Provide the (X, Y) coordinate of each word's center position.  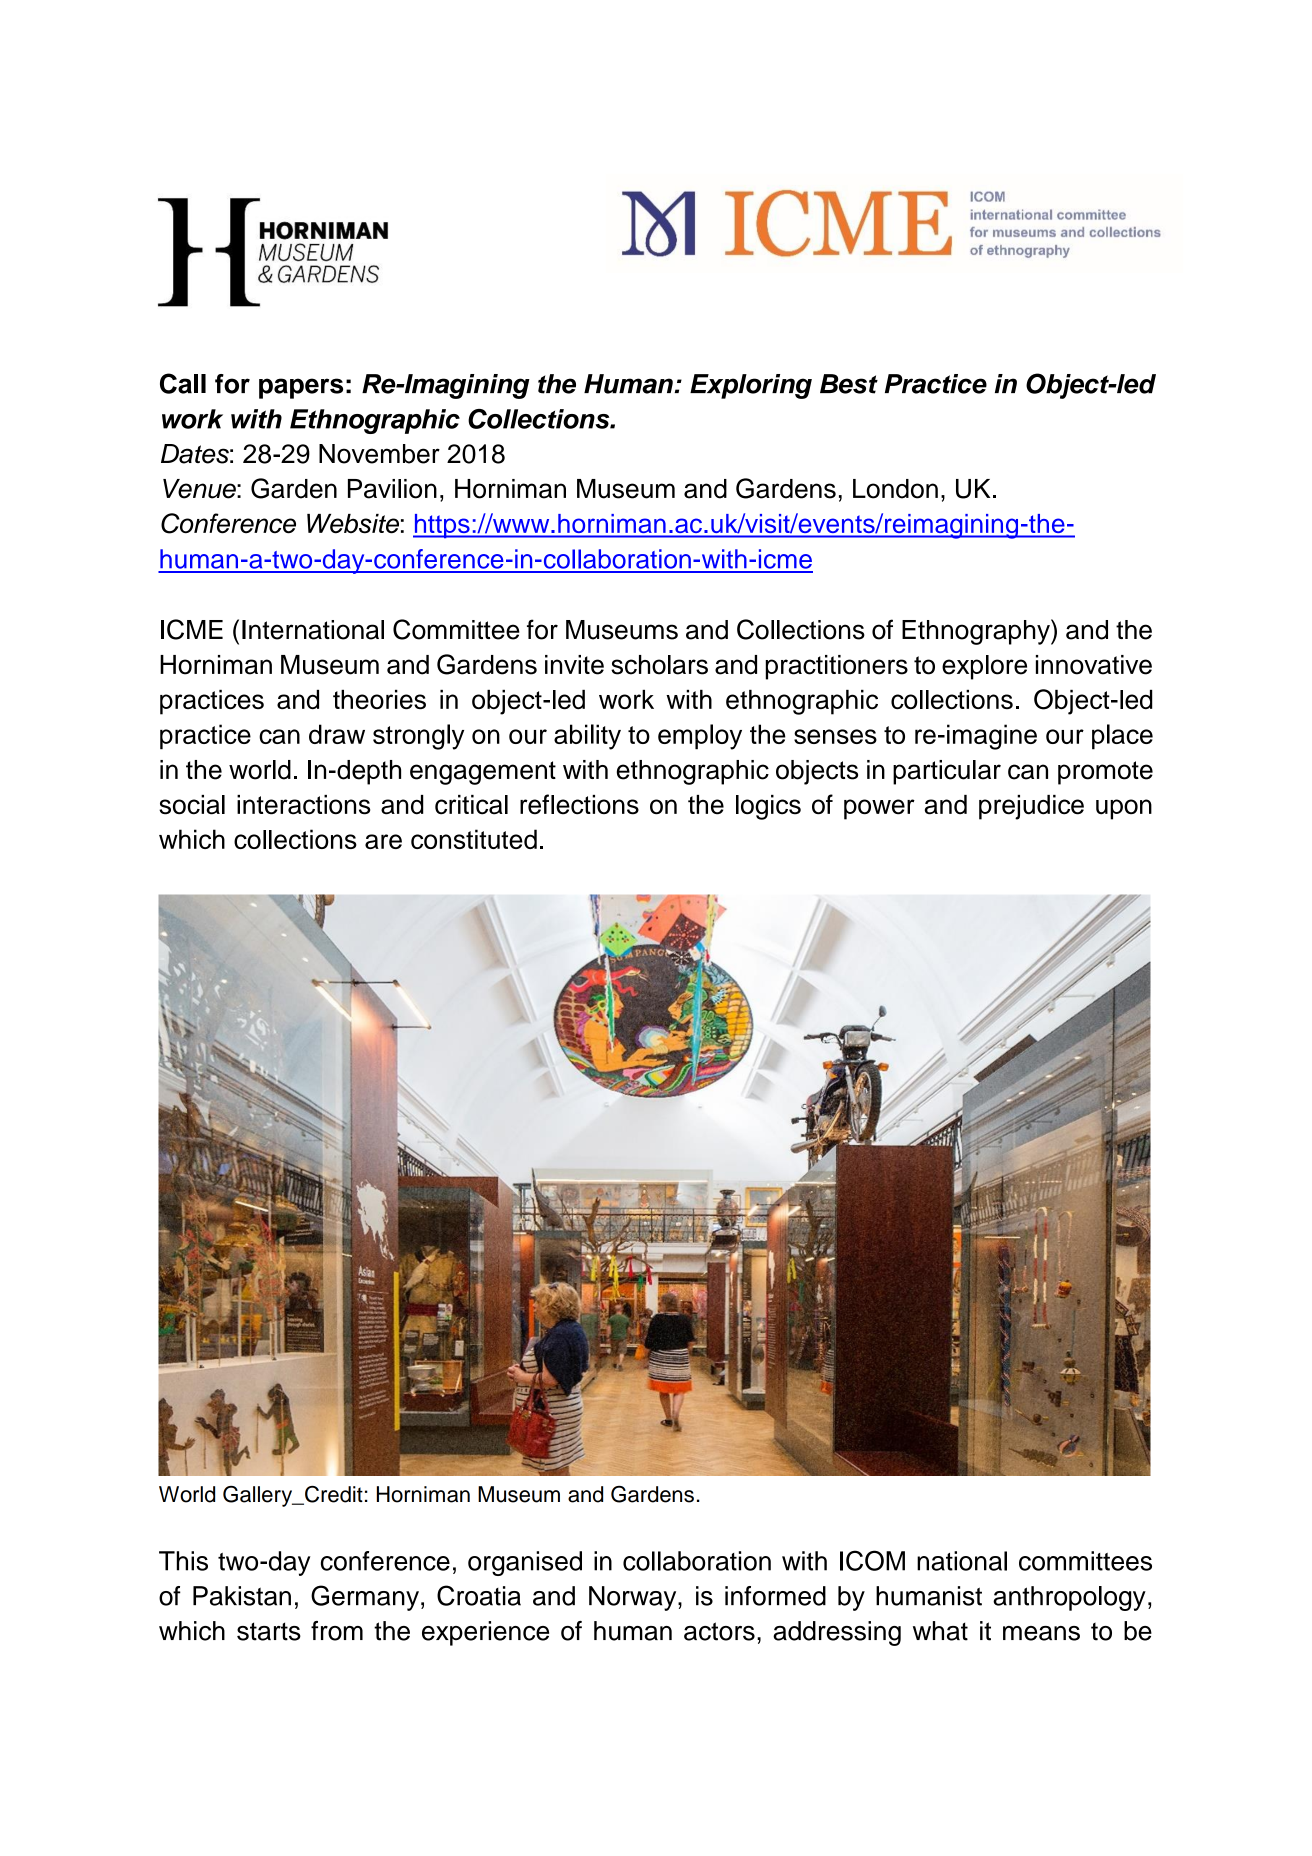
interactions (303, 805)
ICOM (872, 1560)
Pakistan (242, 1596)
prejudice (1031, 807)
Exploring (751, 386)
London (895, 489)
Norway (634, 1598)
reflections (579, 804)
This (183, 1561)
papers (301, 388)
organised (525, 1563)
